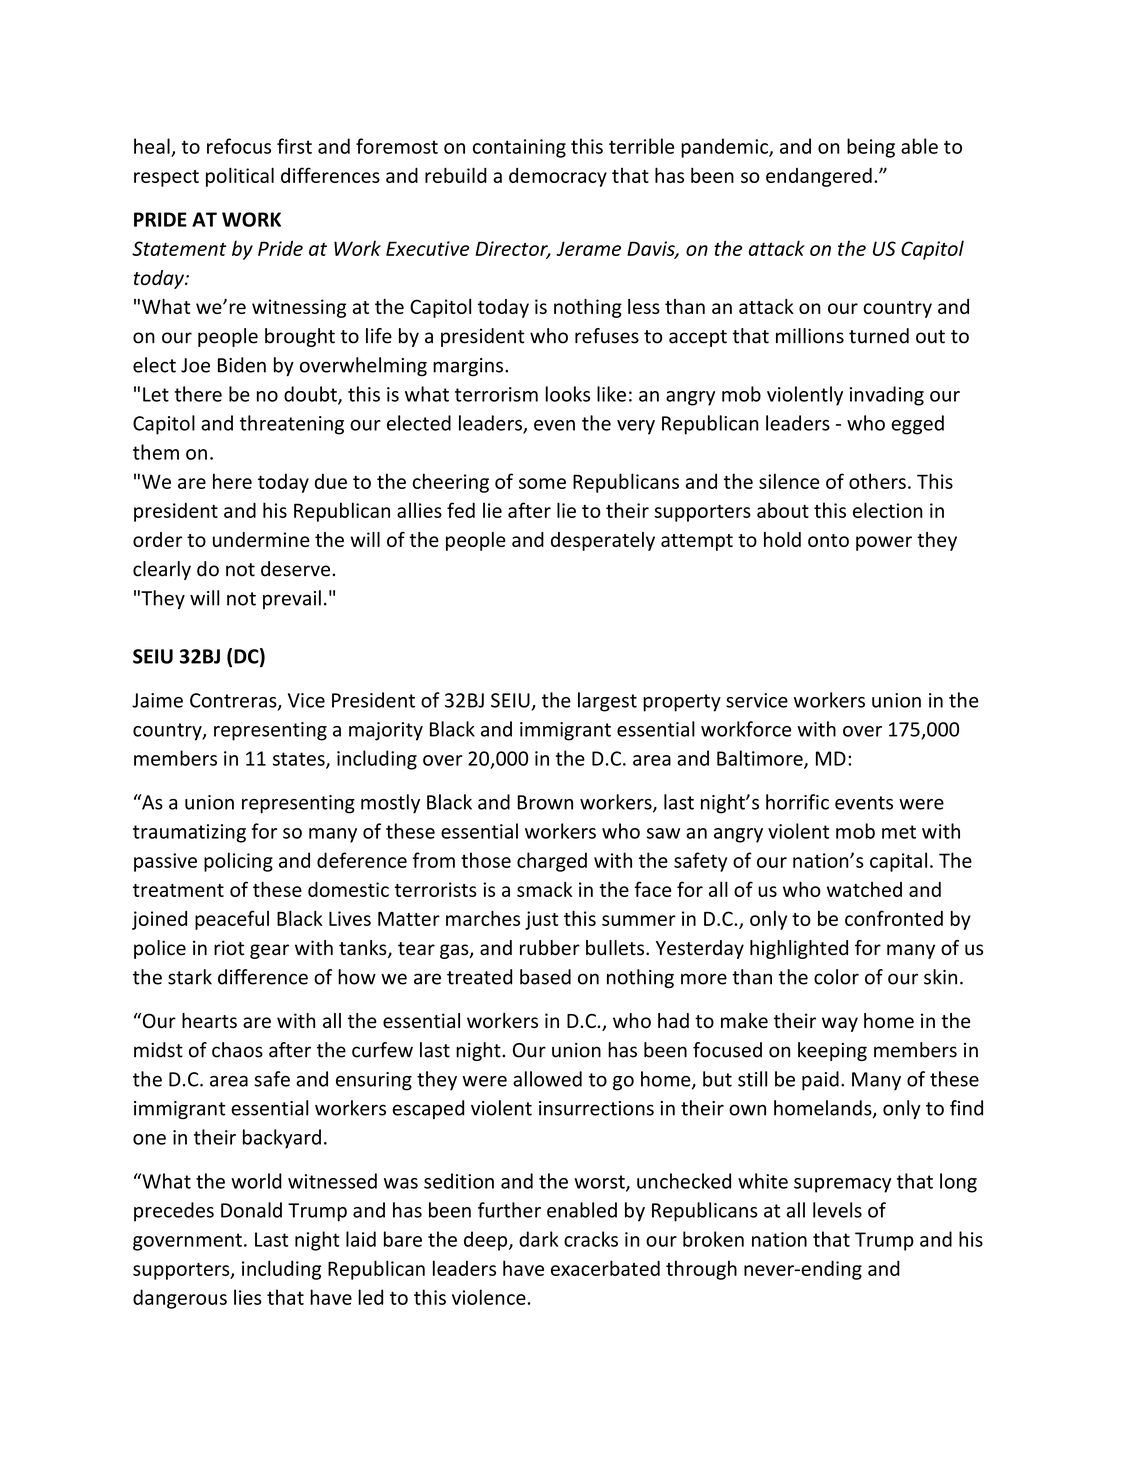 This page has width=1127, height=1459. Describe the element at coordinates (884, 543) in the page. I see `power` at that location.
